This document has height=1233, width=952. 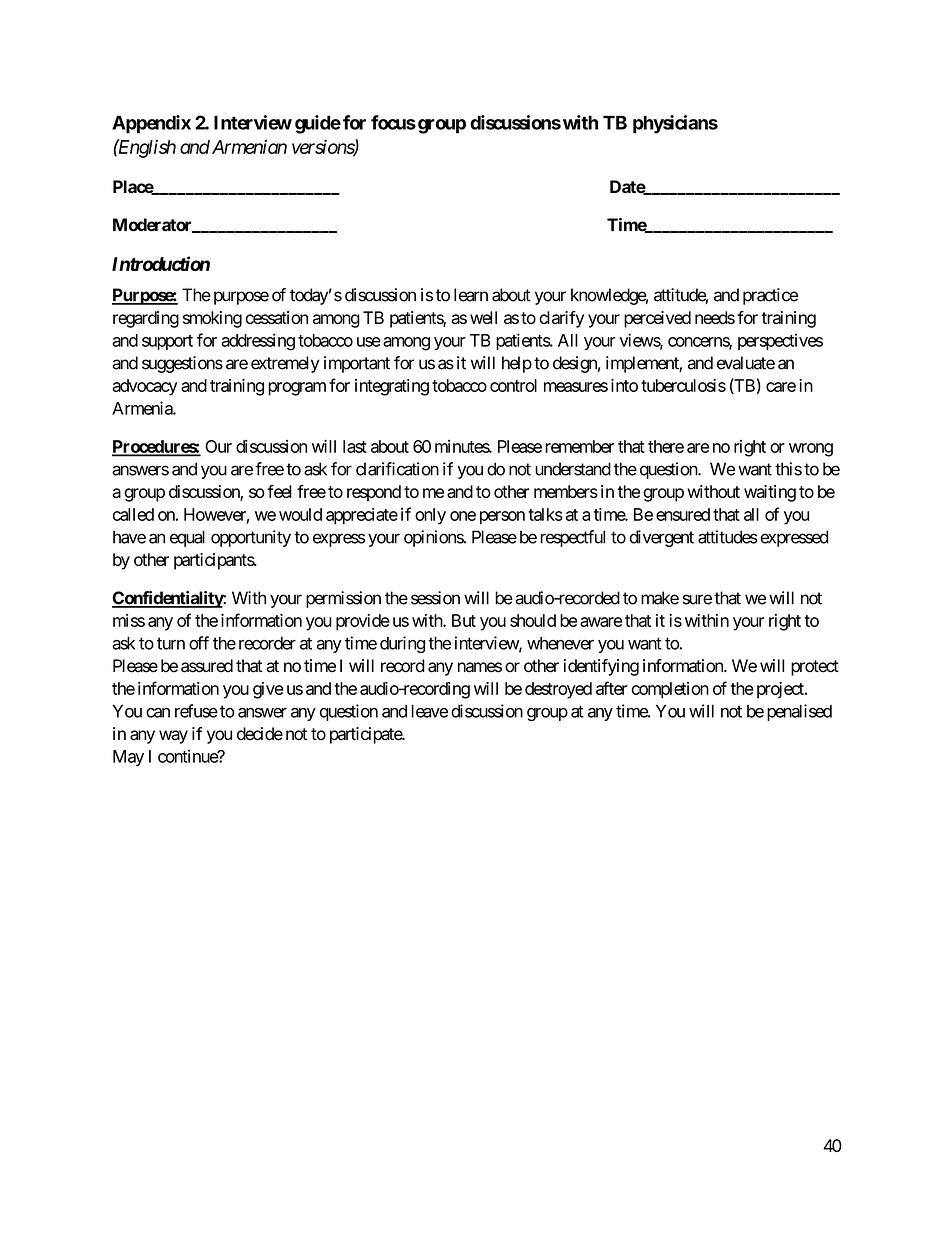 I want to click on learn, so click(x=471, y=295).
